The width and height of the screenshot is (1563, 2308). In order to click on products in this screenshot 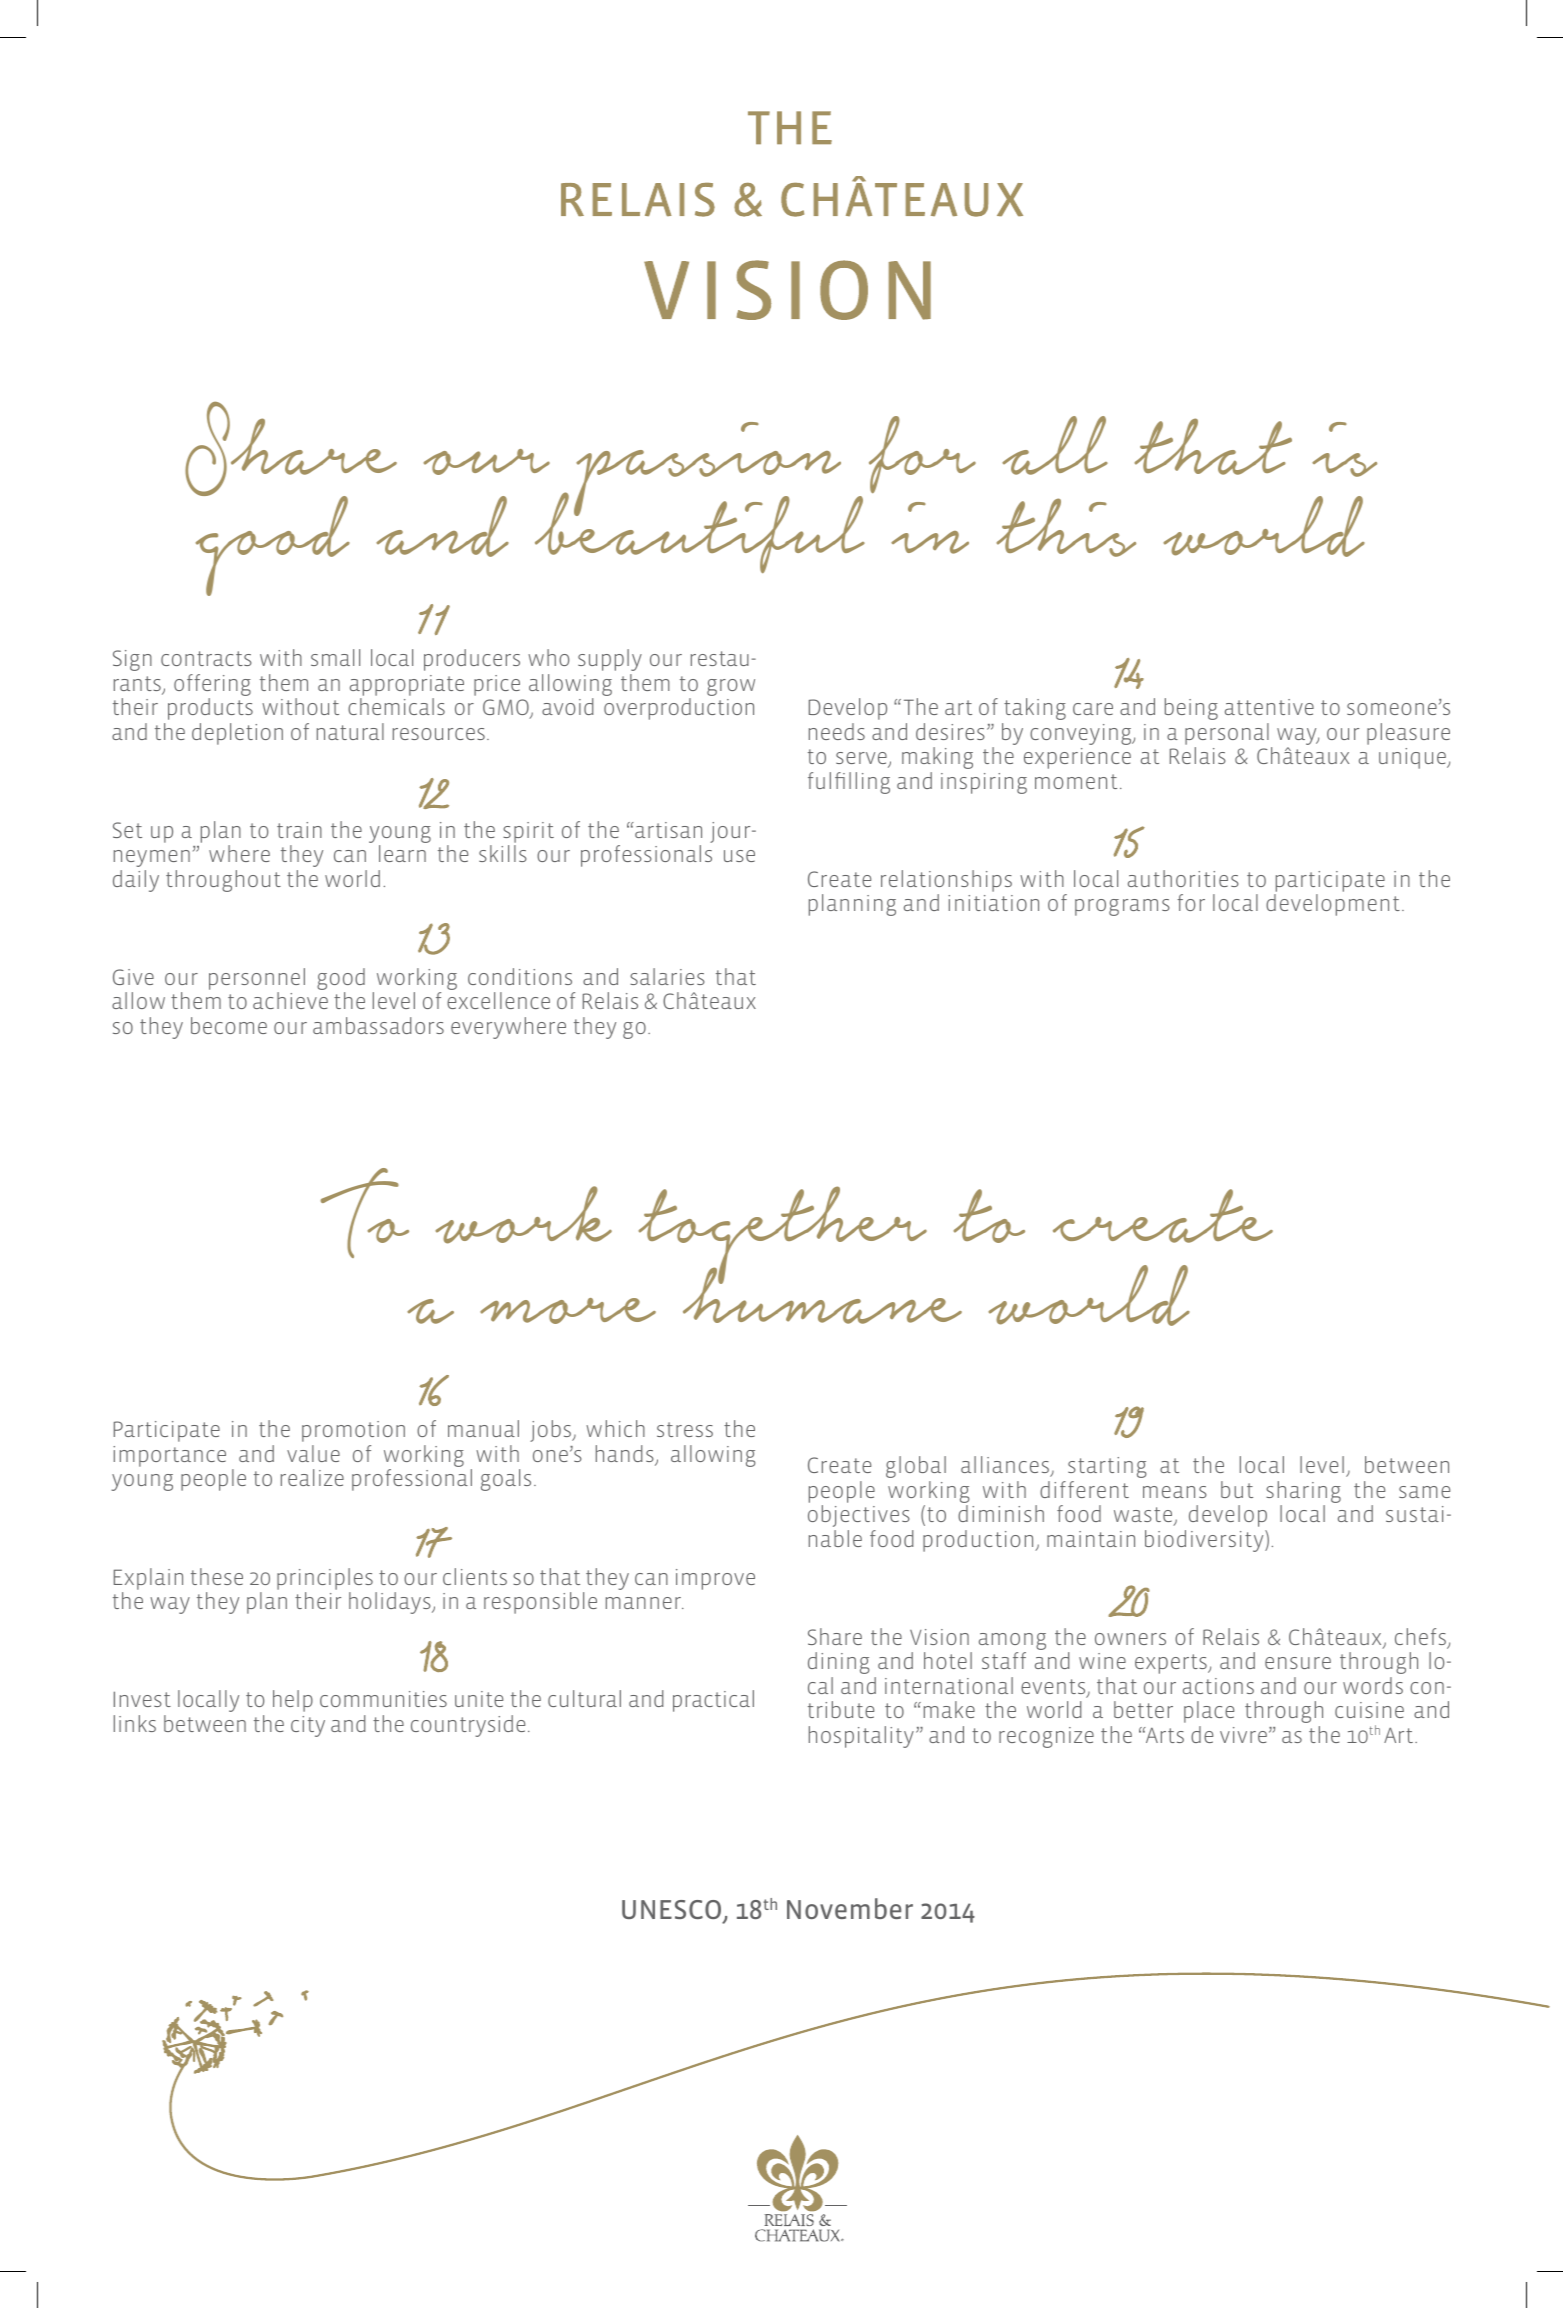, I will do `click(210, 709)`.
